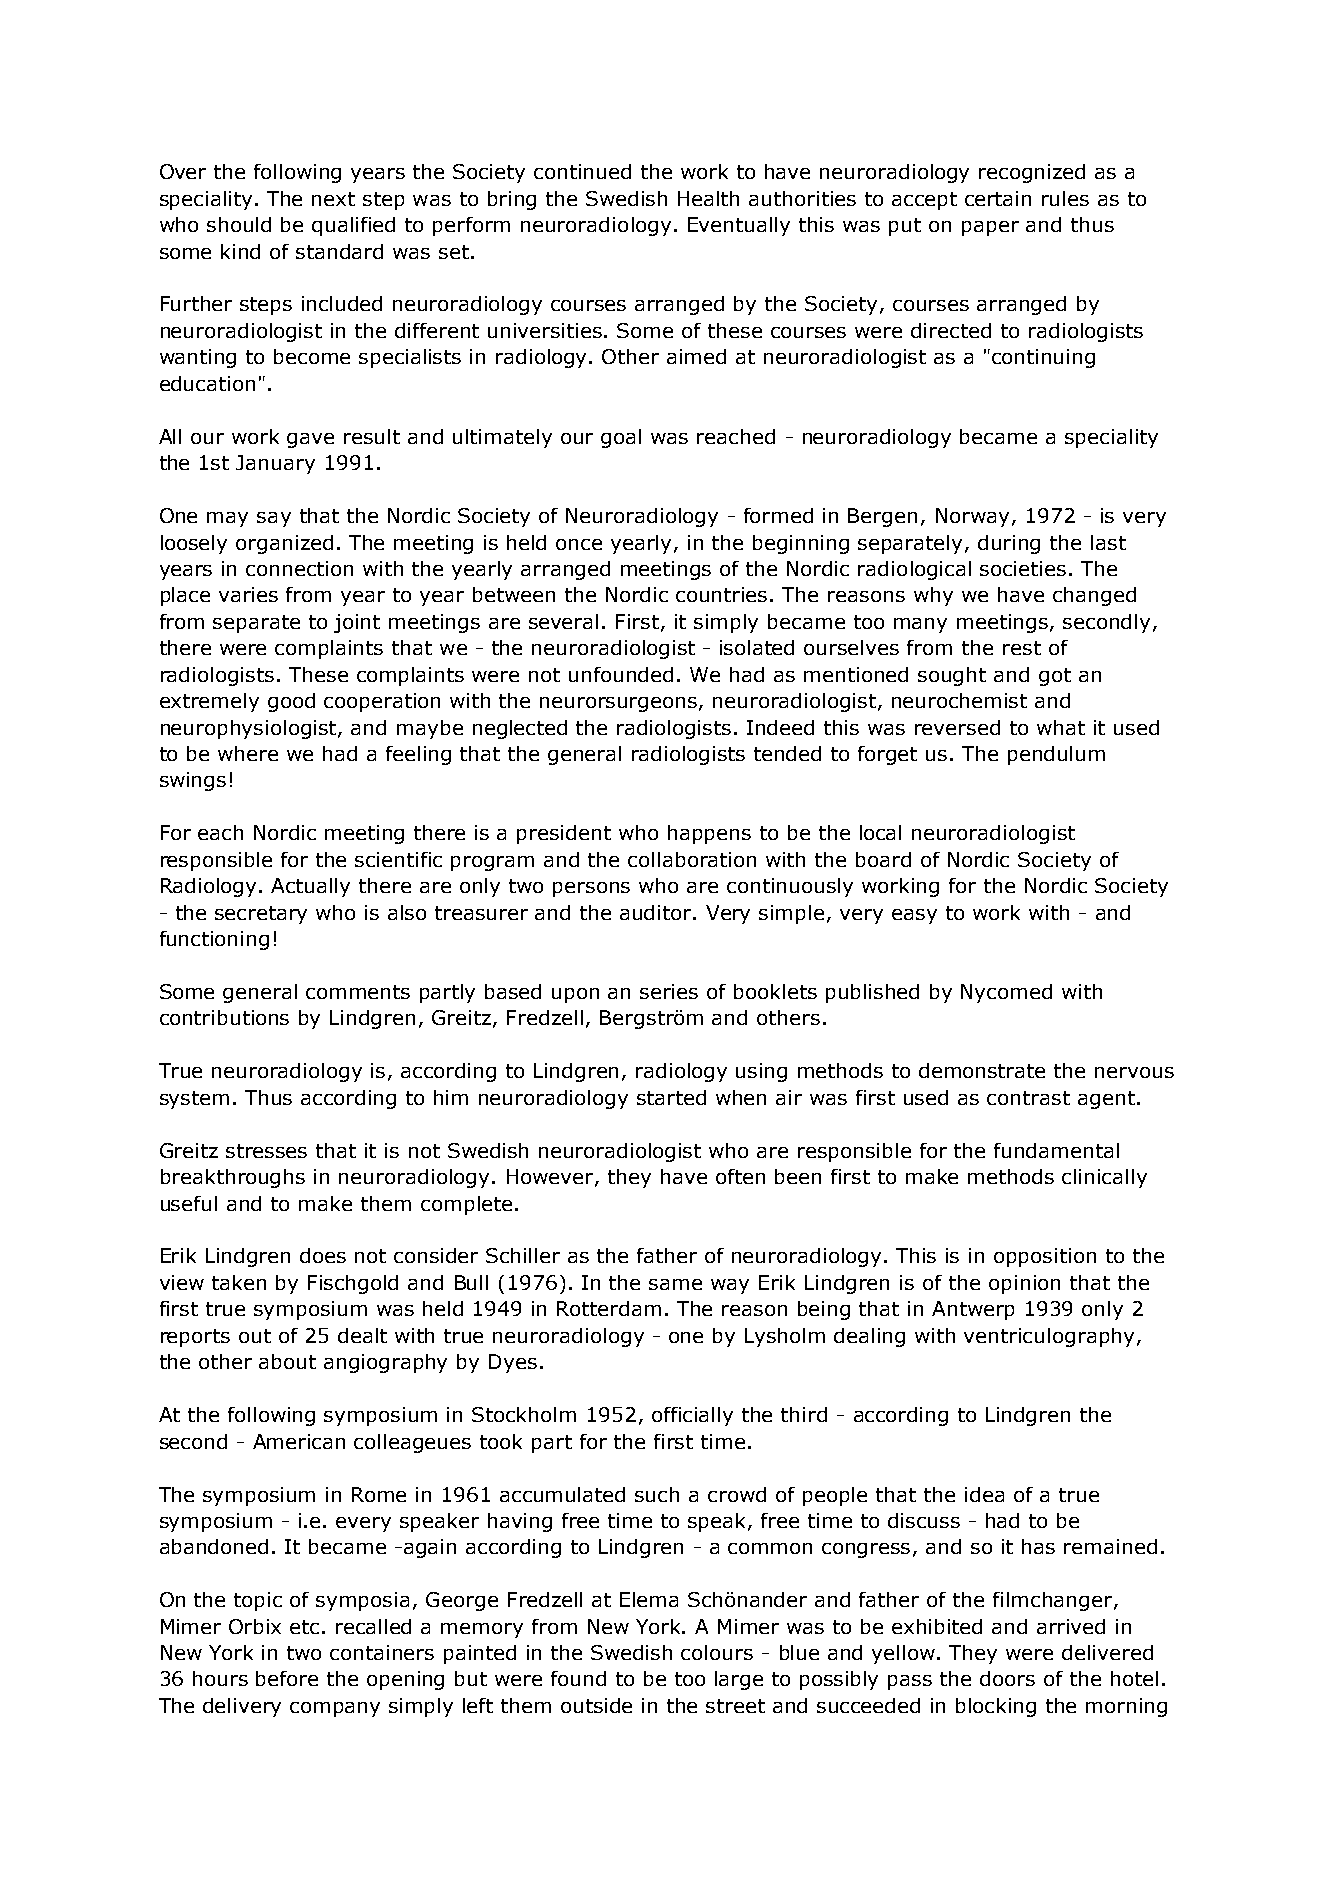 This page has width=1334, height=1886. I want to click on connection, so click(299, 568).
